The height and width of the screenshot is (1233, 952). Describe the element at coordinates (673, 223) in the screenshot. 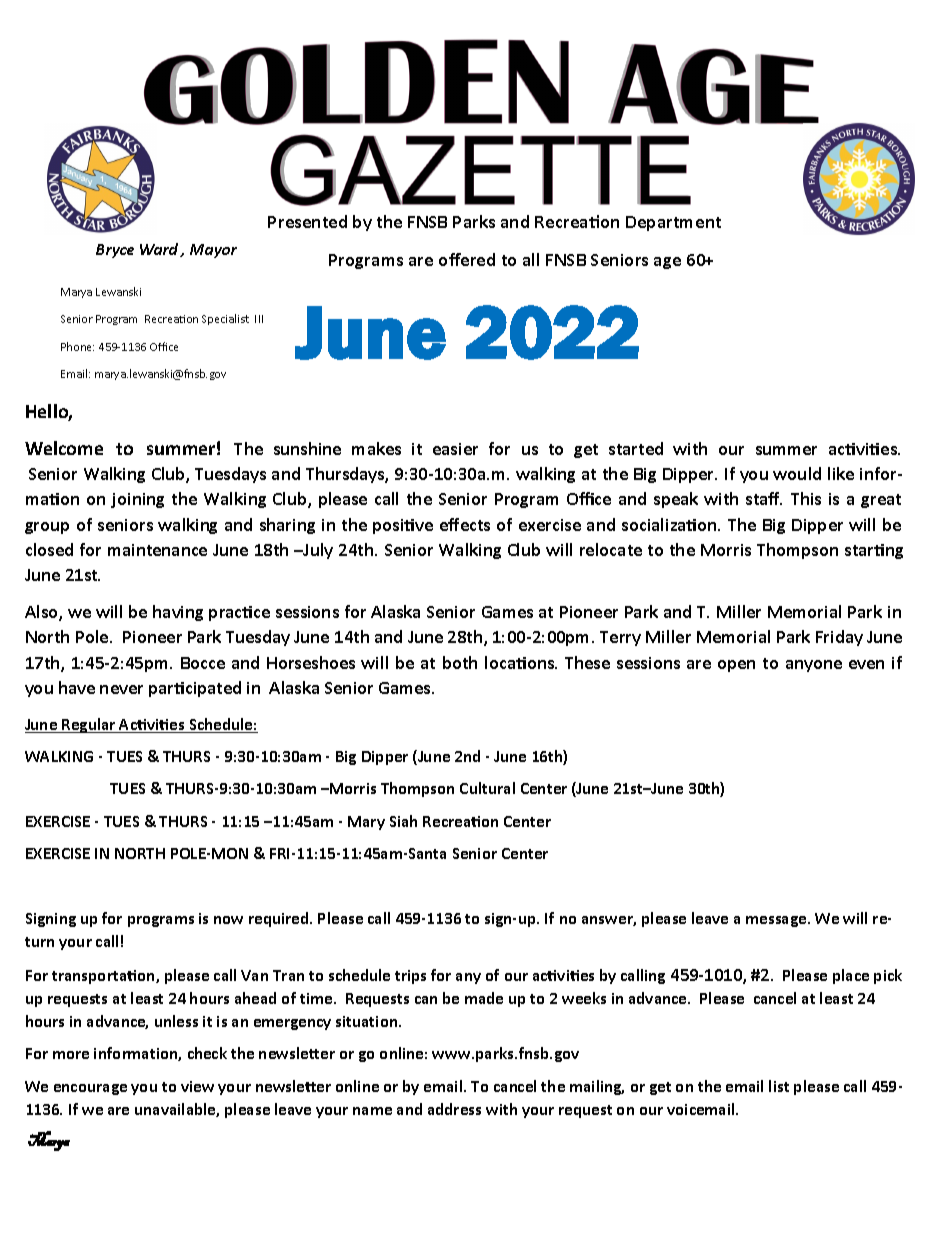

I see `Department` at that location.
